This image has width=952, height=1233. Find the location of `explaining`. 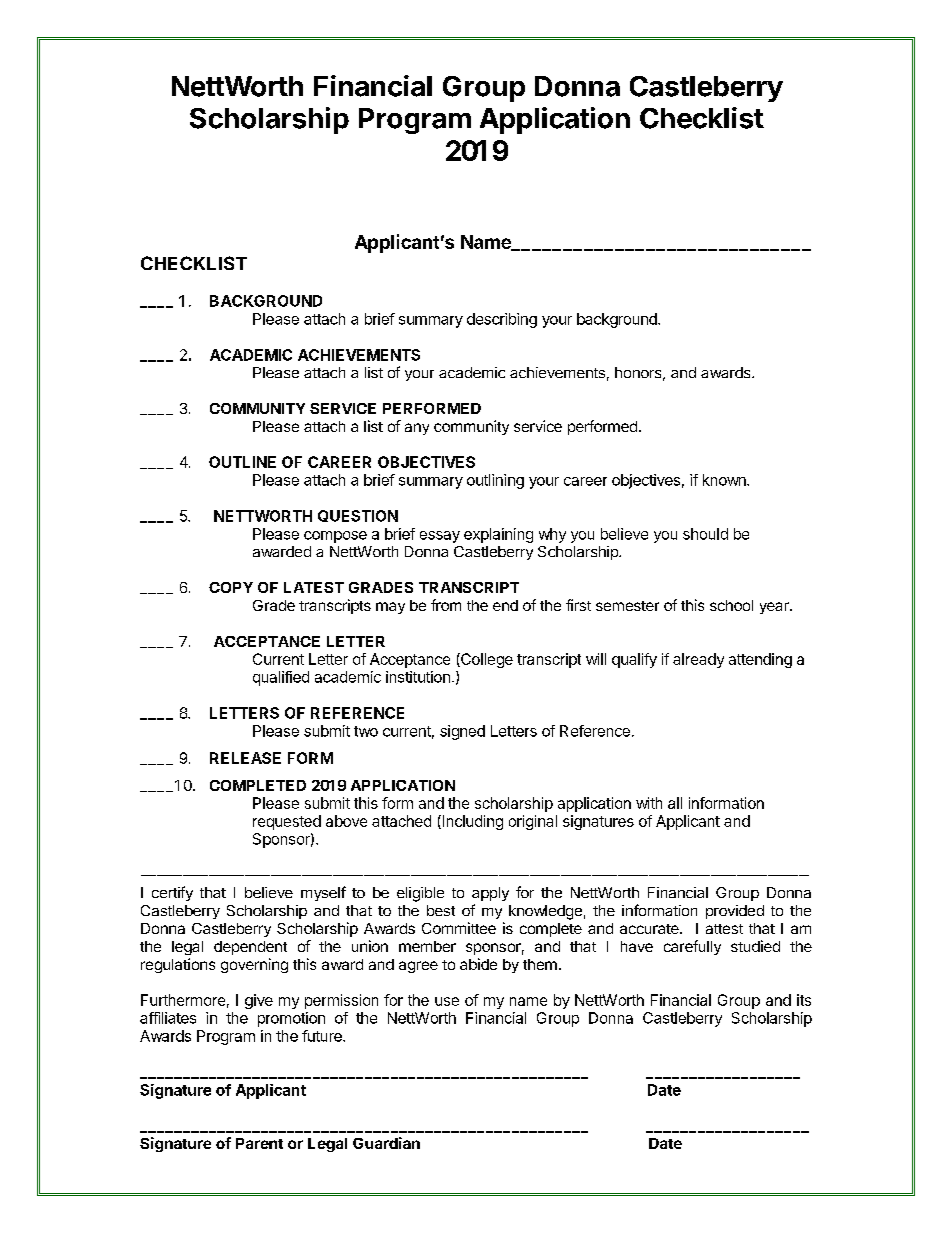

explaining is located at coordinates (498, 535).
